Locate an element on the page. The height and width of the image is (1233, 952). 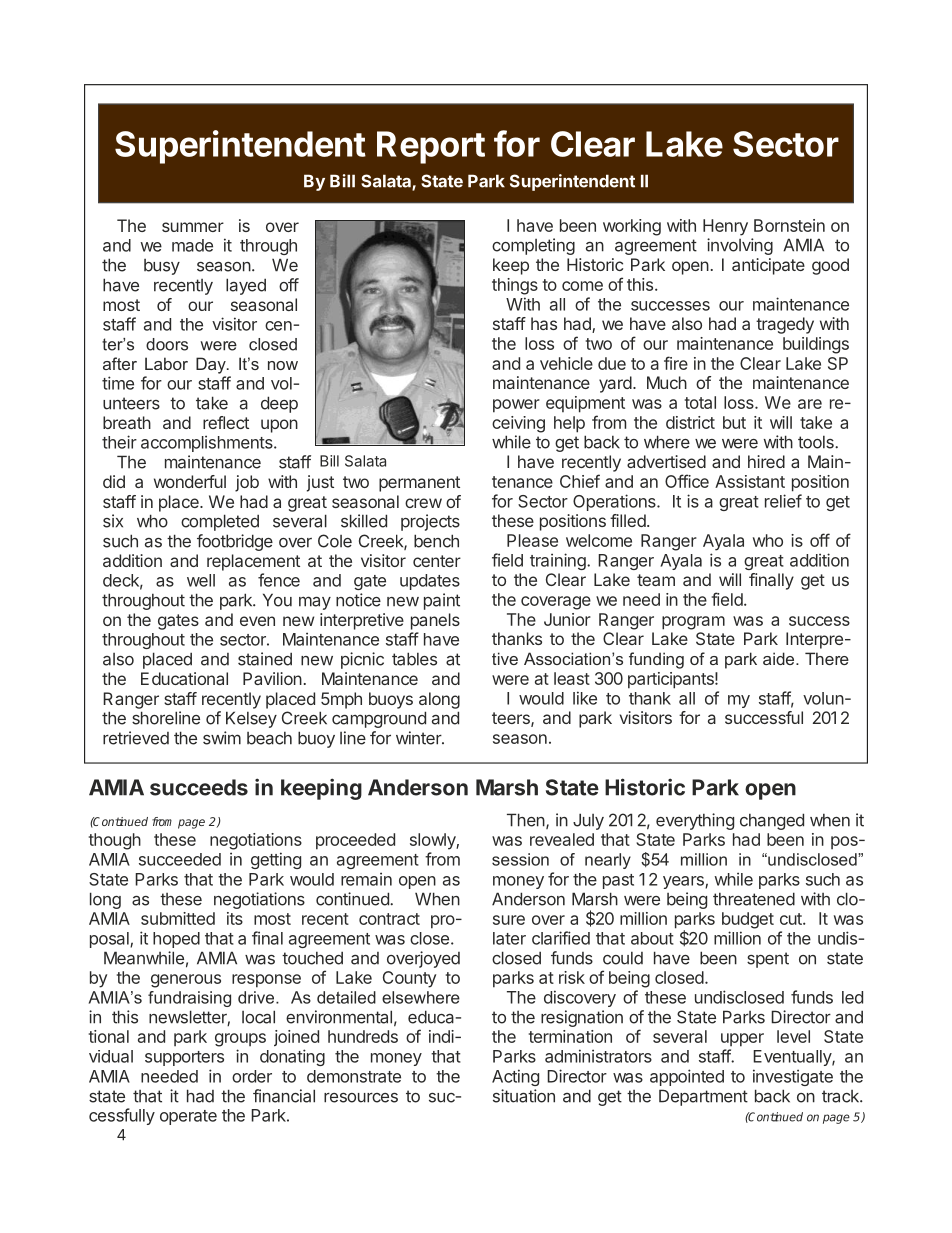
order is located at coordinates (252, 1076).
